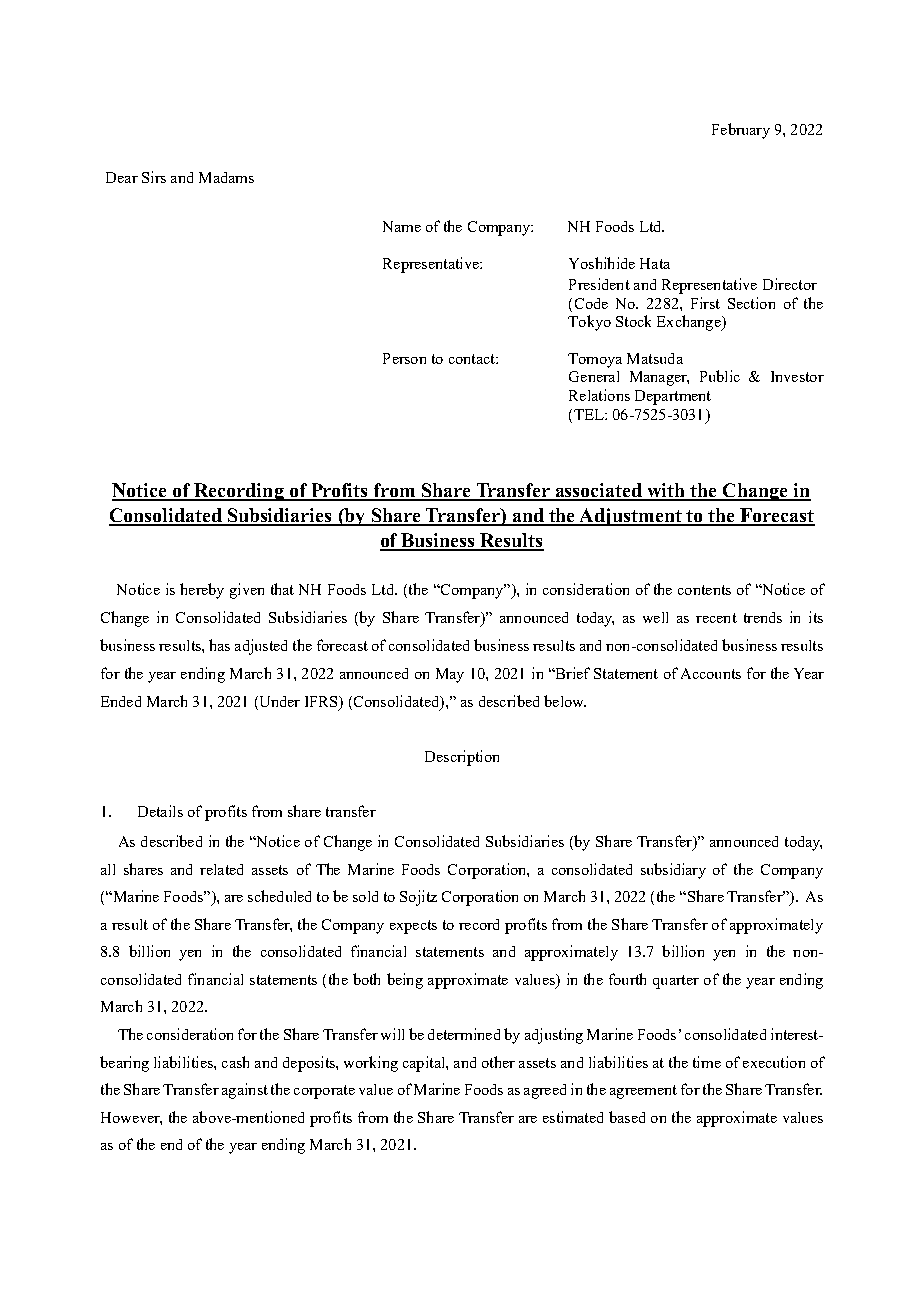 The image size is (924, 1308). I want to click on Dear, so click(122, 177).
